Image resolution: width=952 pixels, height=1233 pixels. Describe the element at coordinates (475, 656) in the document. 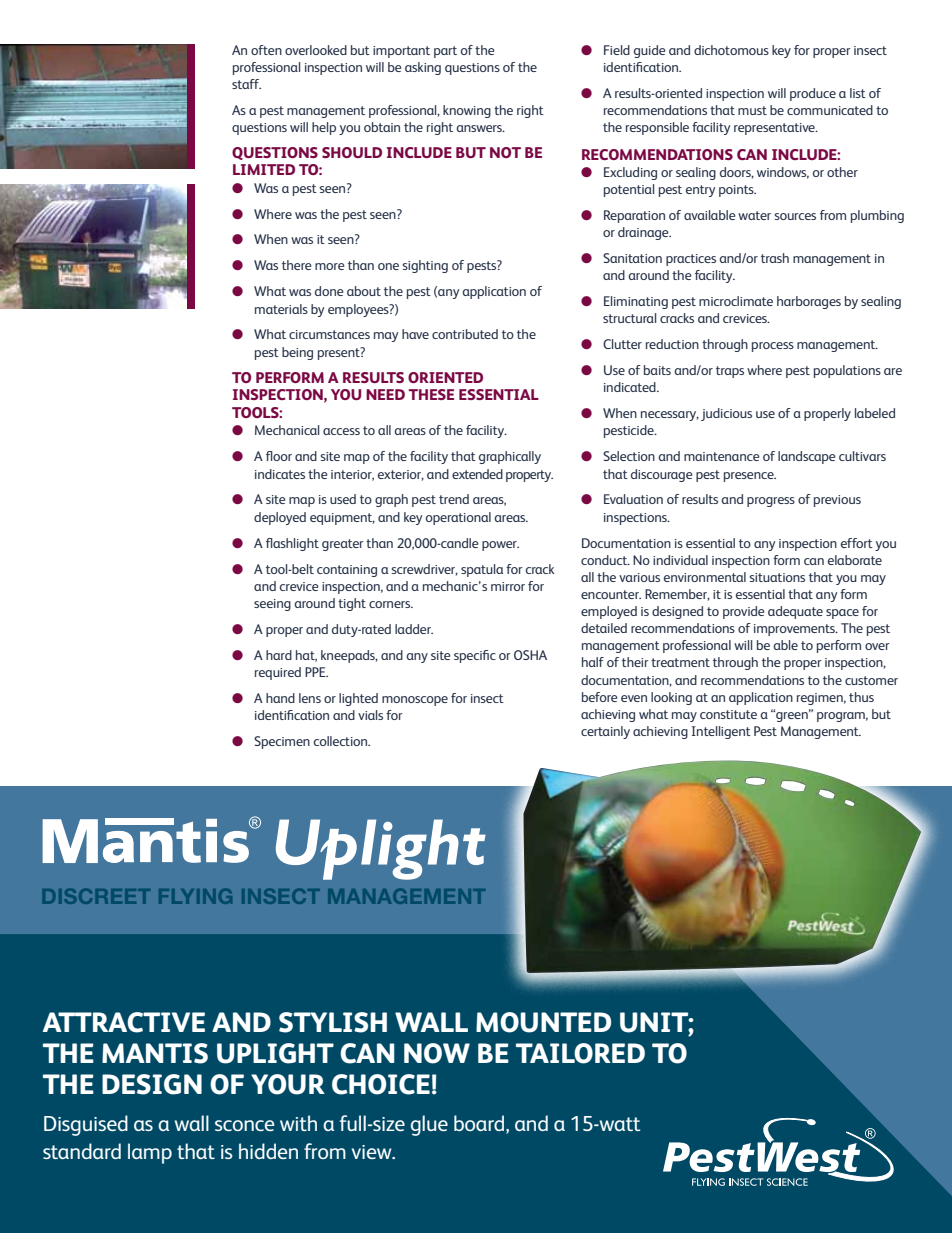

I see `specific` at that location.
